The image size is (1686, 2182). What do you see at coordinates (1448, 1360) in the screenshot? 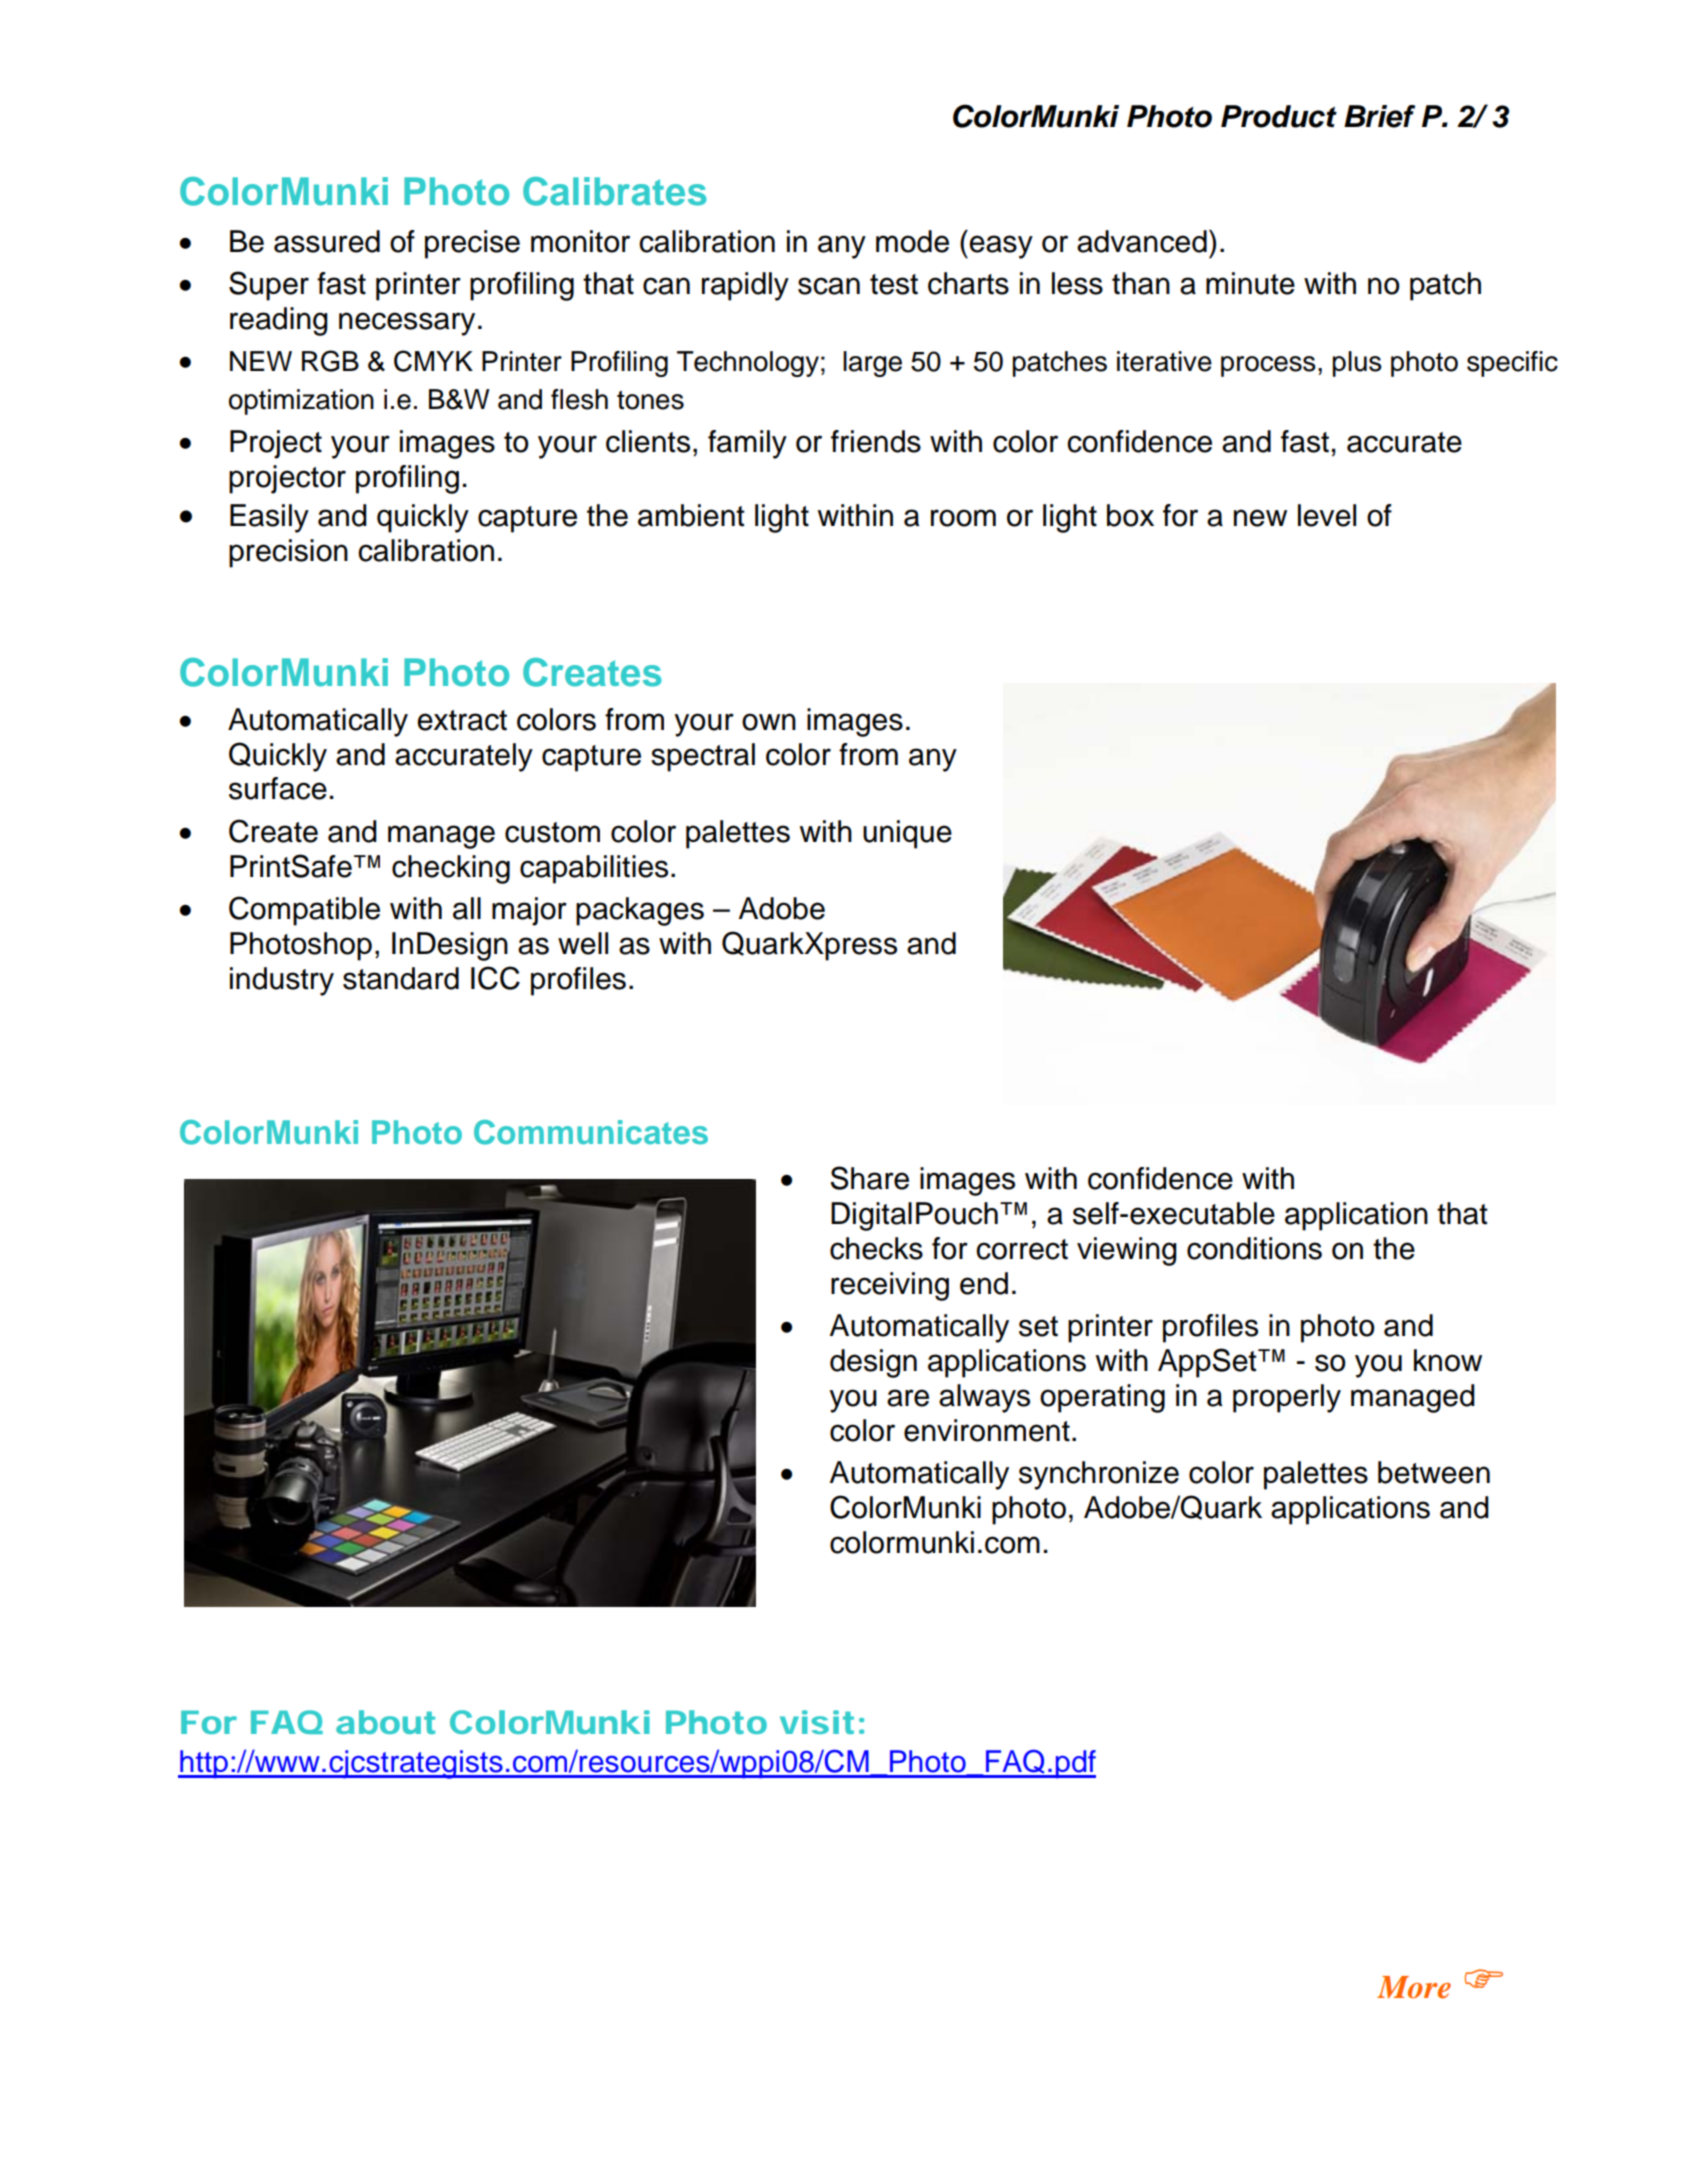
I see `know` at bounding box center [1448, 1360].
